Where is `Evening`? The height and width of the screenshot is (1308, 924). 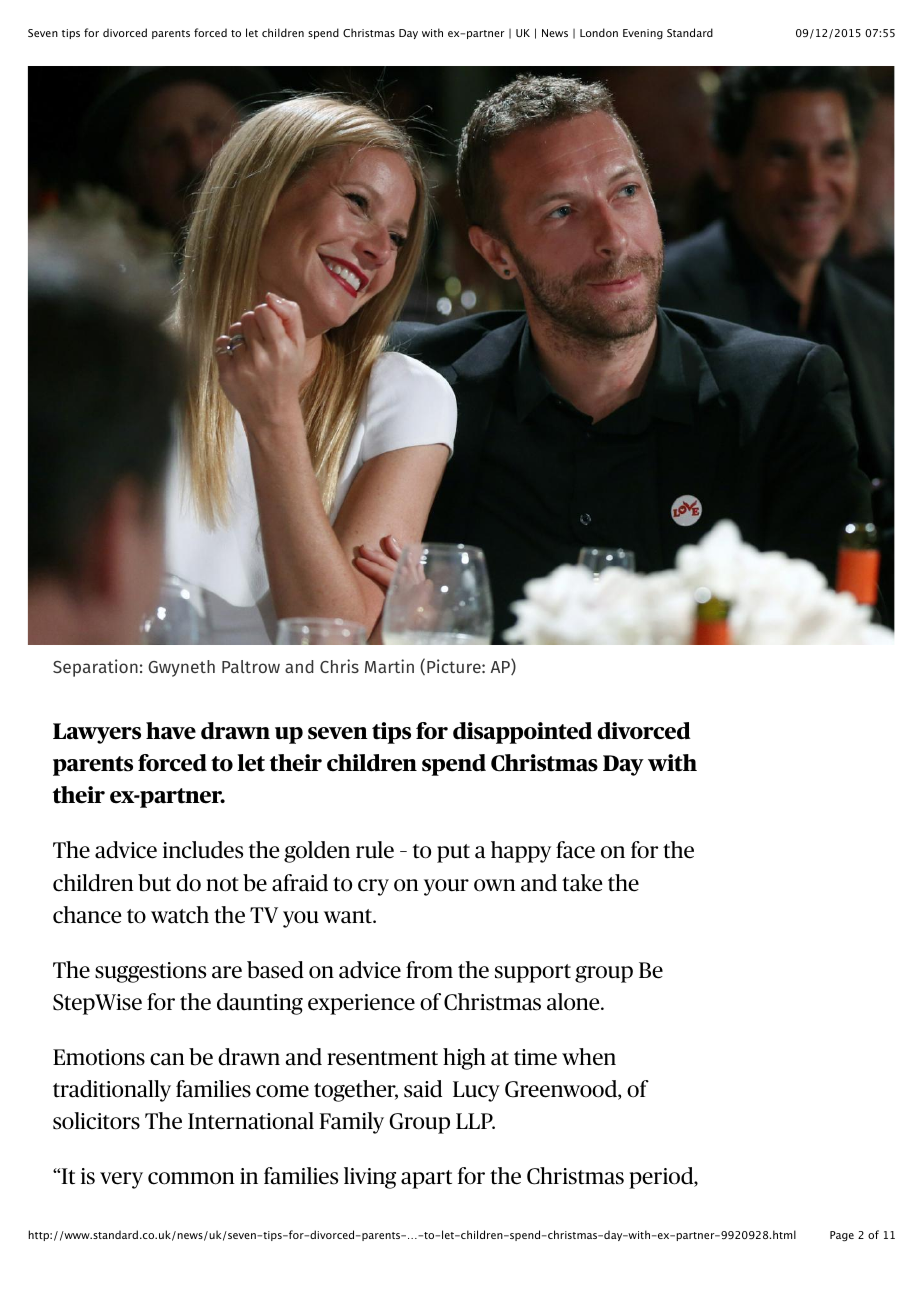 Evening is located at coordinates (643, 34).
